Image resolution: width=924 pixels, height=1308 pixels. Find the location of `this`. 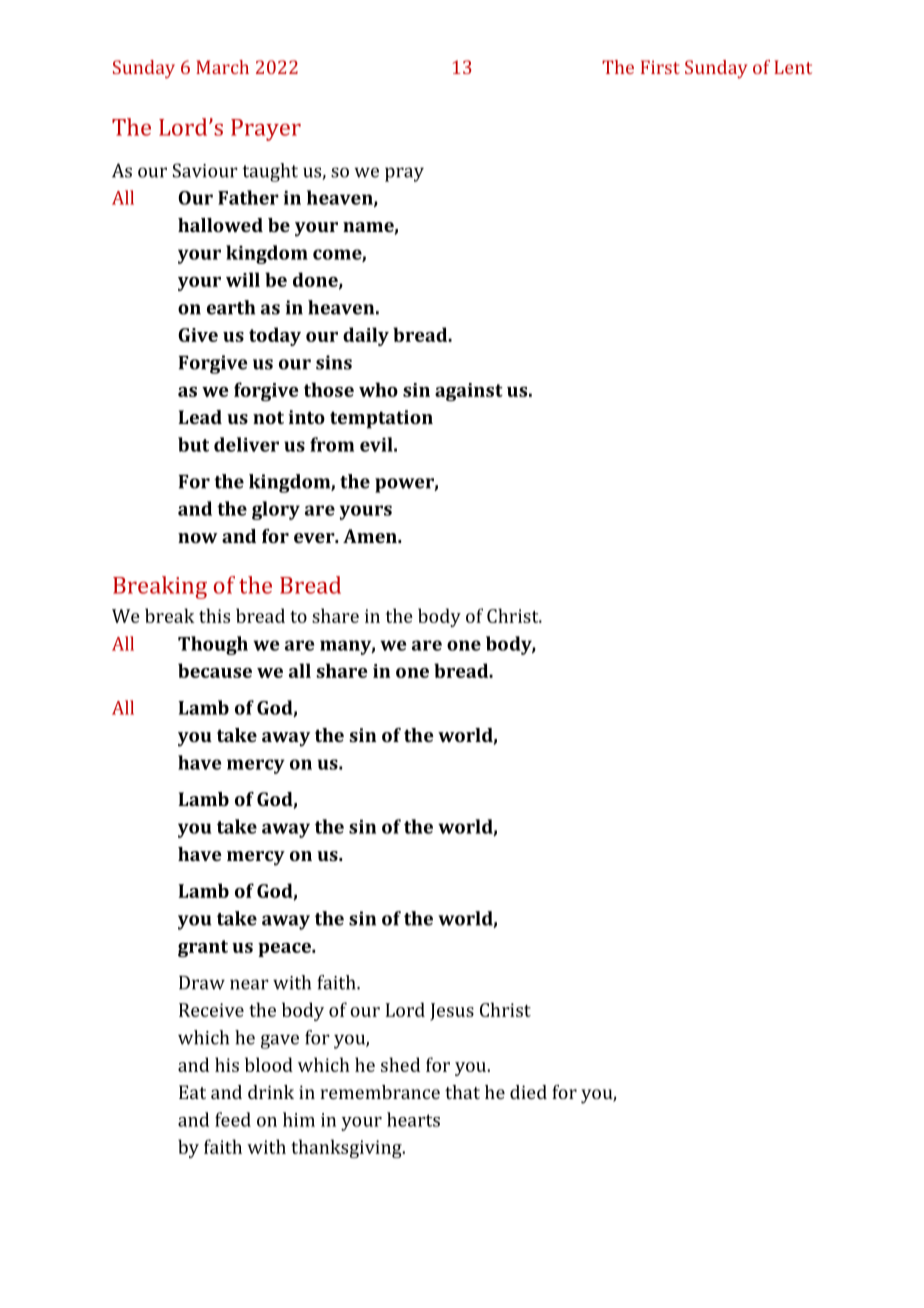

this is located at coordinates (214, 615).
